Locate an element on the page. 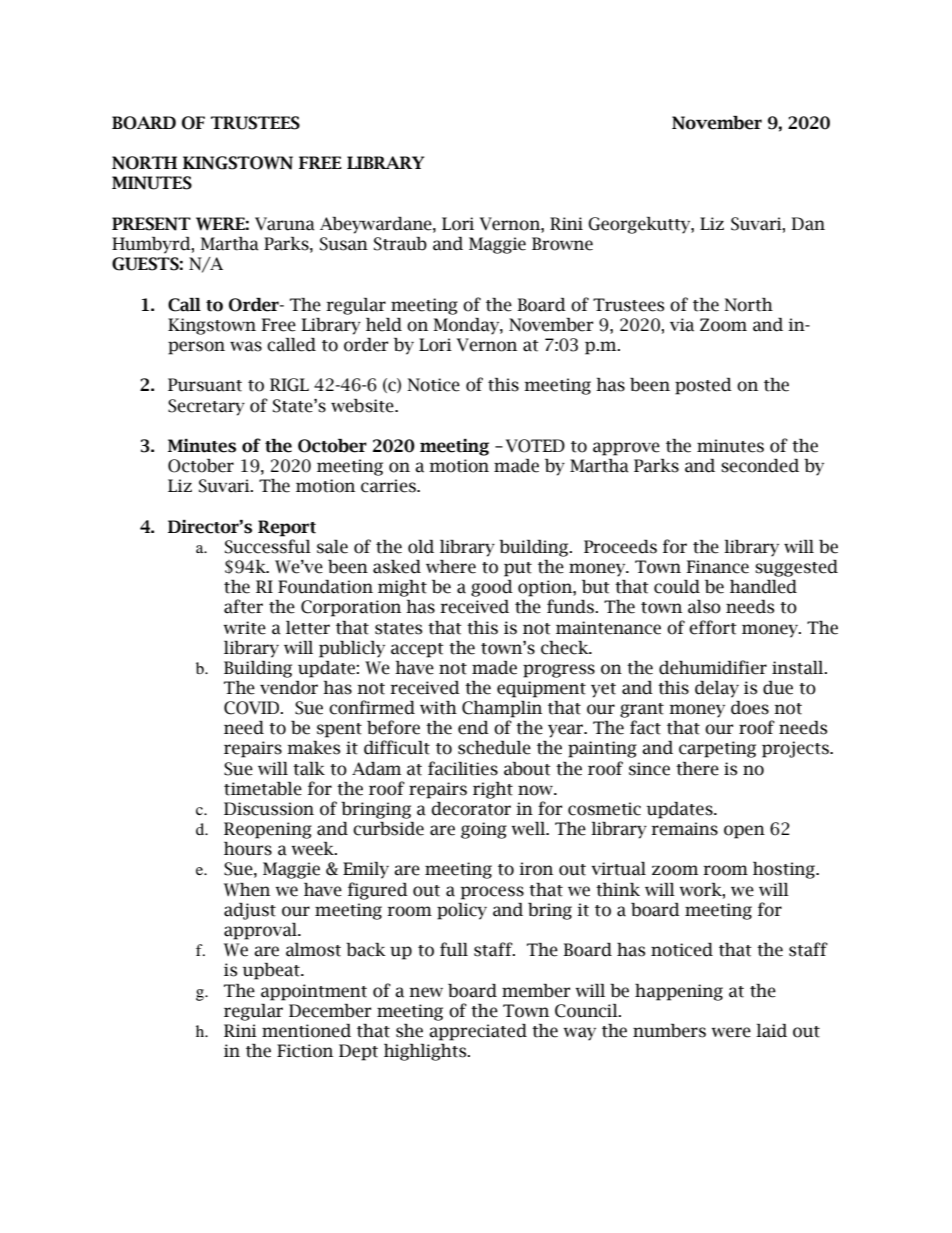  Varuna is located at coordinates (285, 224).
